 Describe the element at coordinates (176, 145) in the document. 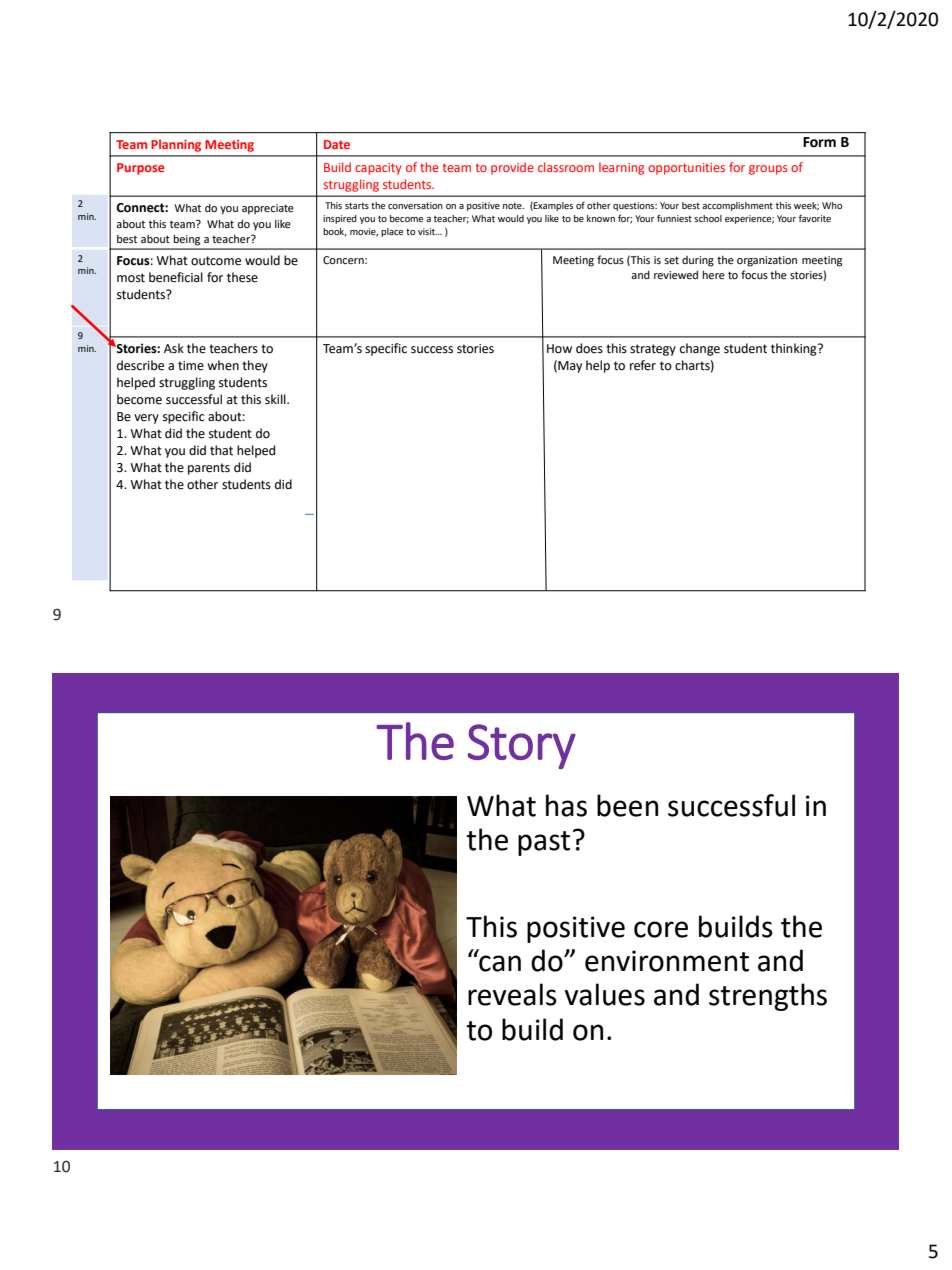

I see `Planning` at that location.
